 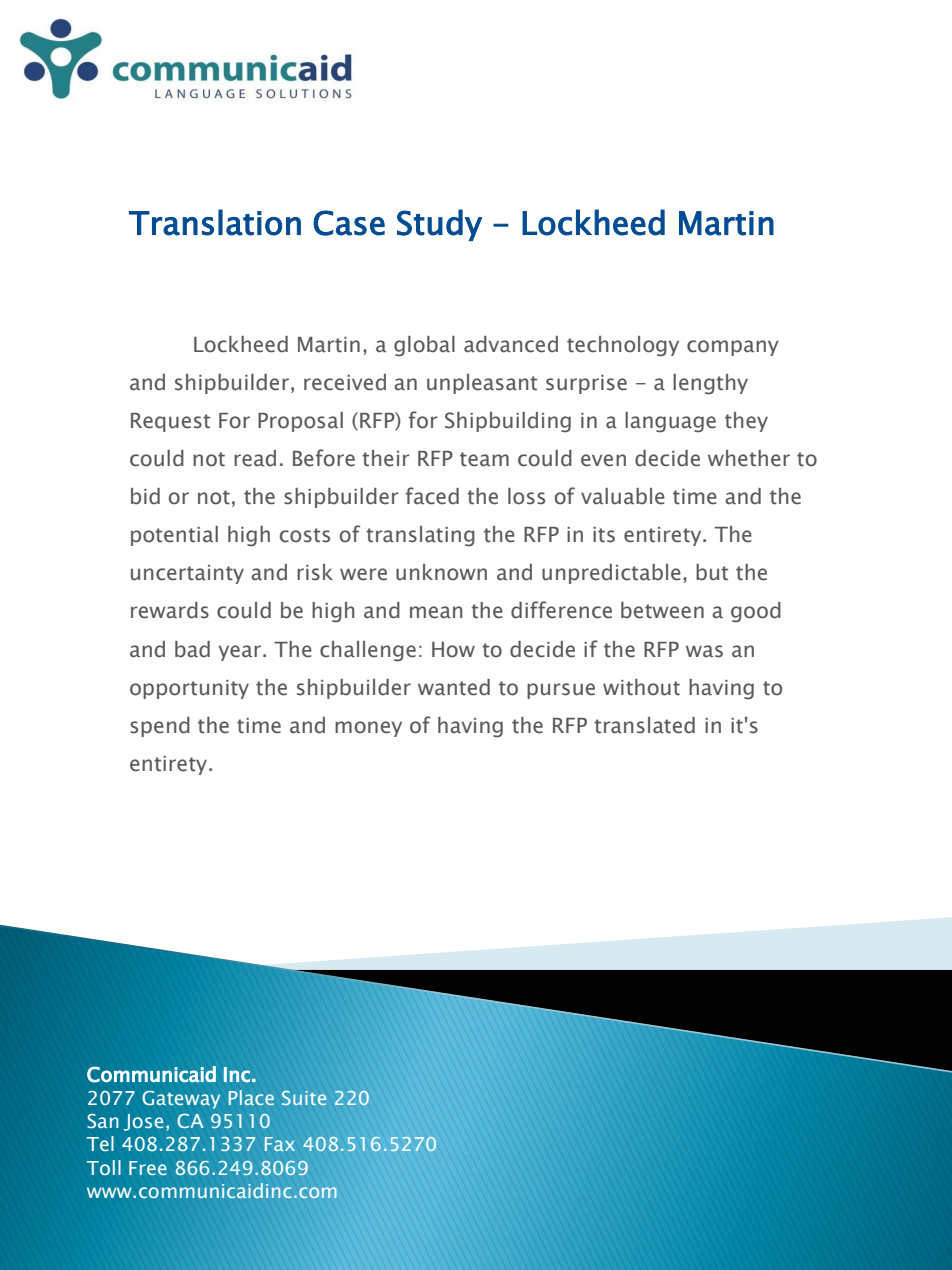 I want to click on technology, so click(x=623, y=346).
